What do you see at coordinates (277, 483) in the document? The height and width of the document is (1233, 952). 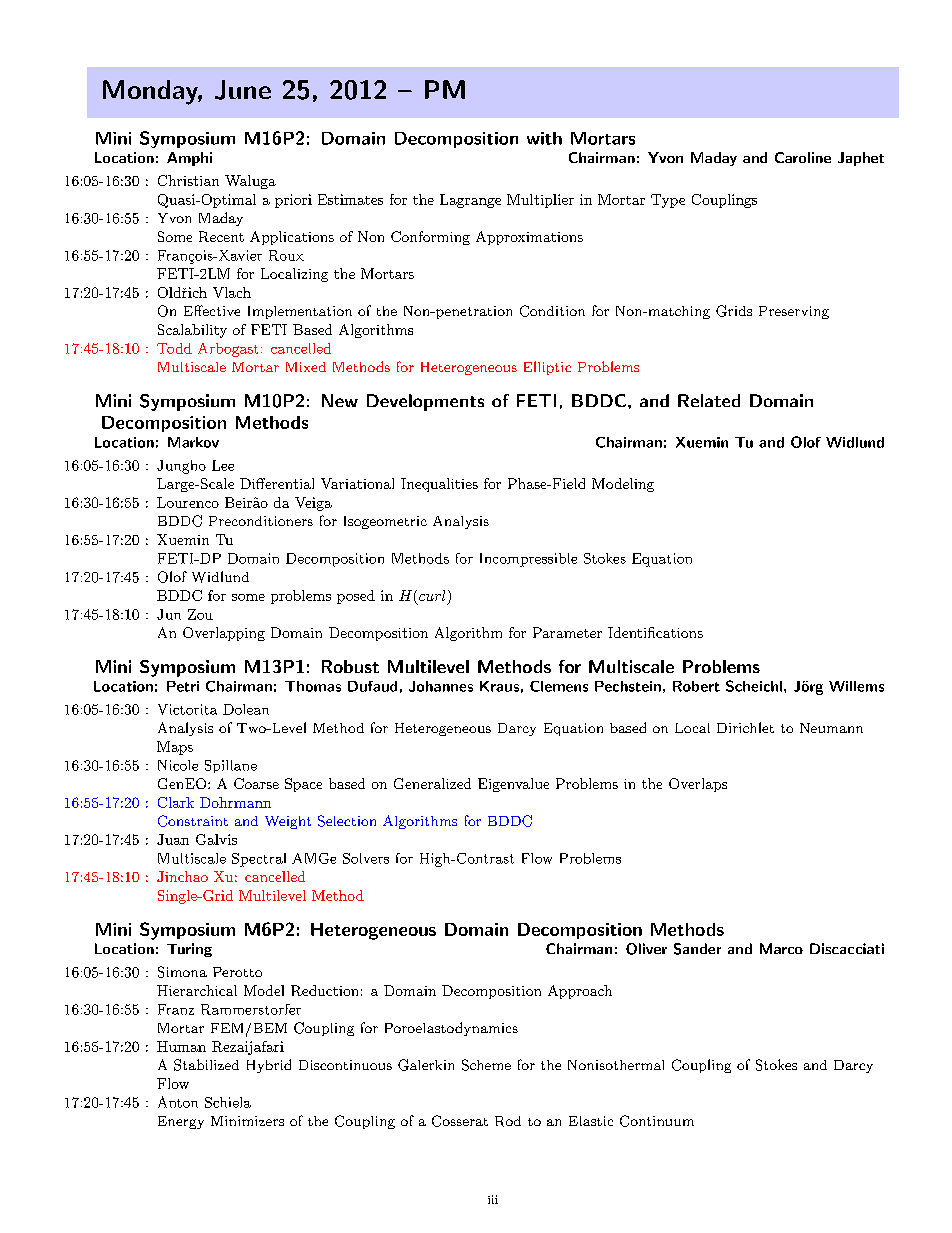 I see `Differential` at bounding box center [277, 483].
